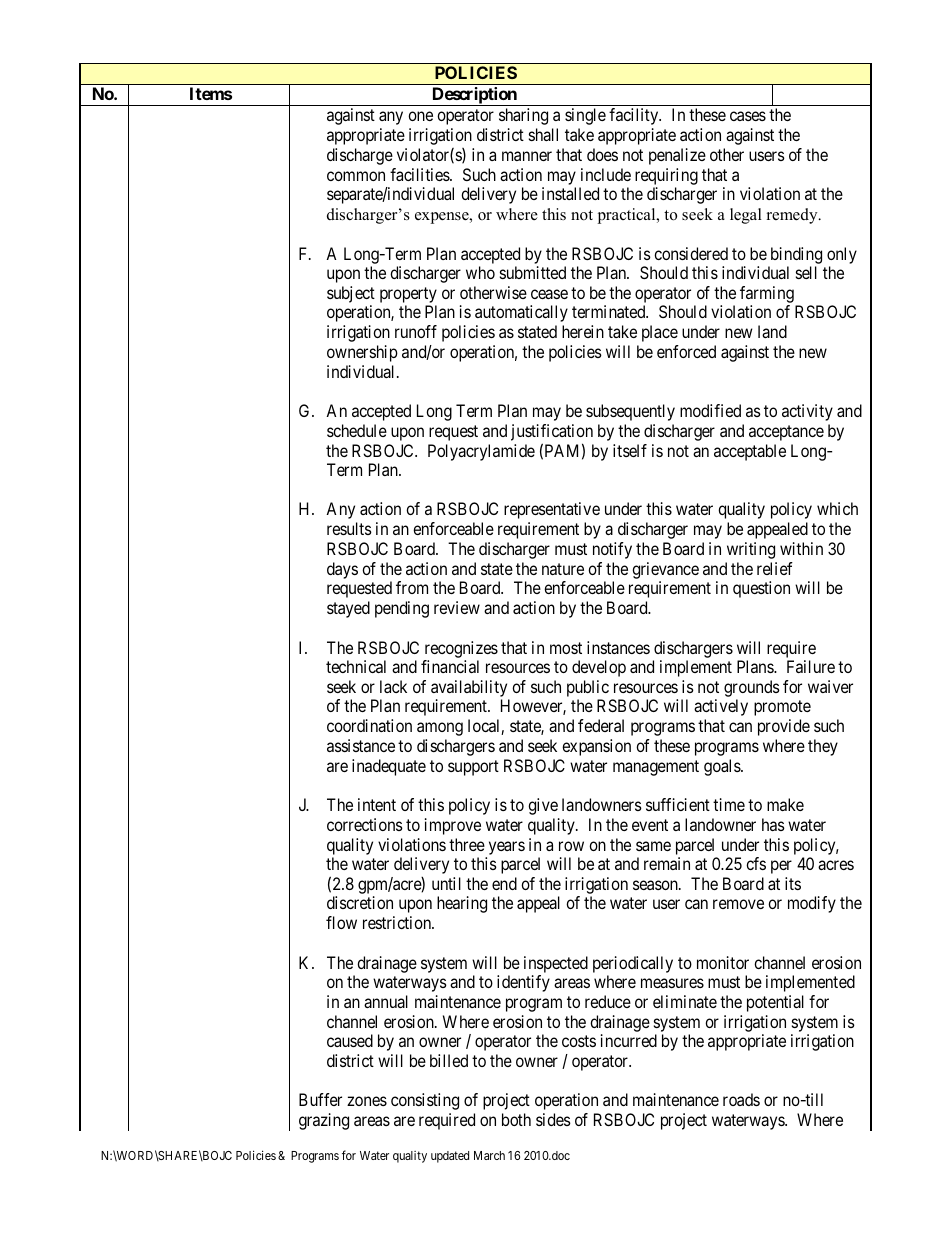  Describe the element at coordinates (367, 1101) in the screenshot. I see `zones` at that location.
